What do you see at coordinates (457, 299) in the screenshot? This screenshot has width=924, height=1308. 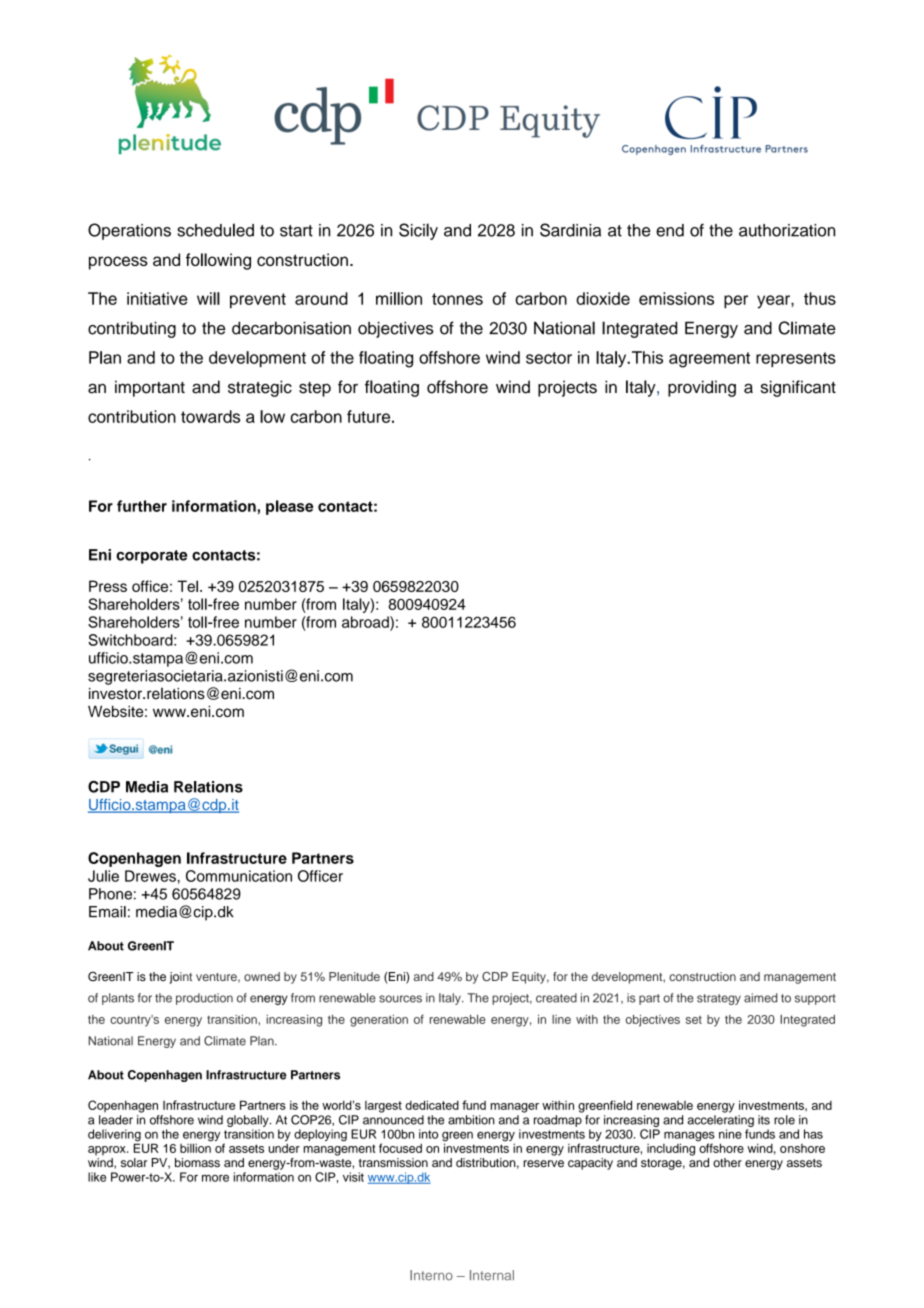 I see `tonnes` at bounding box center [457, 299].
